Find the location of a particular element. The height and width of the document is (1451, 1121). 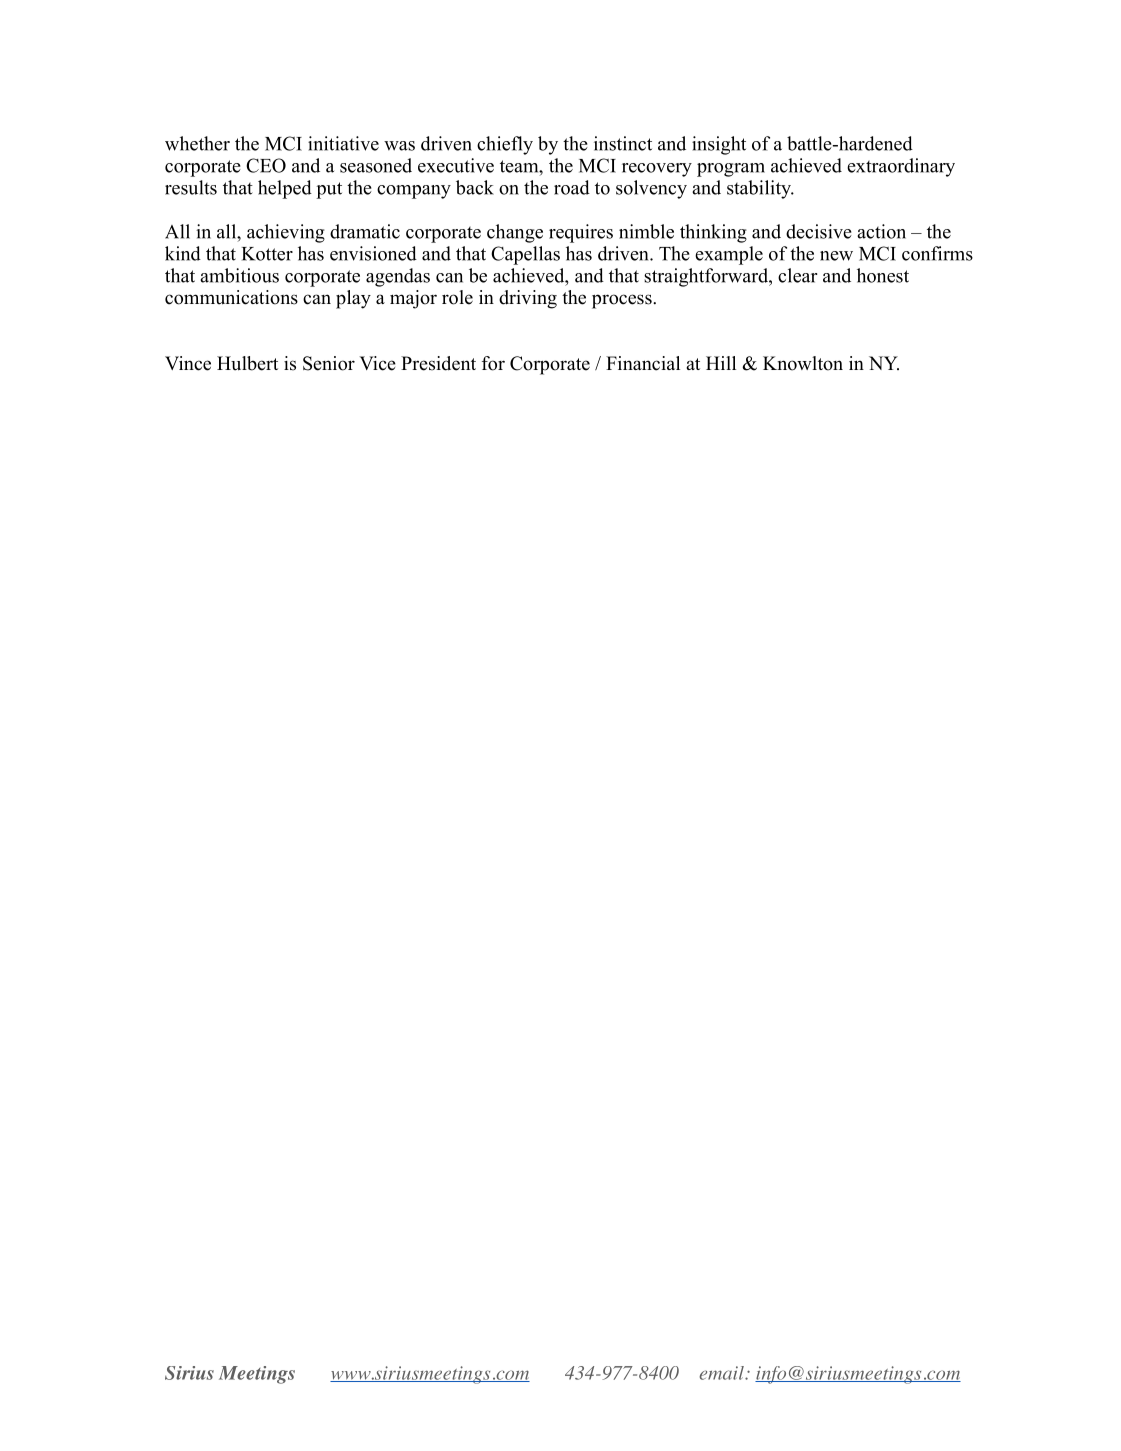

Hill is located at coordinates (721, 363).
